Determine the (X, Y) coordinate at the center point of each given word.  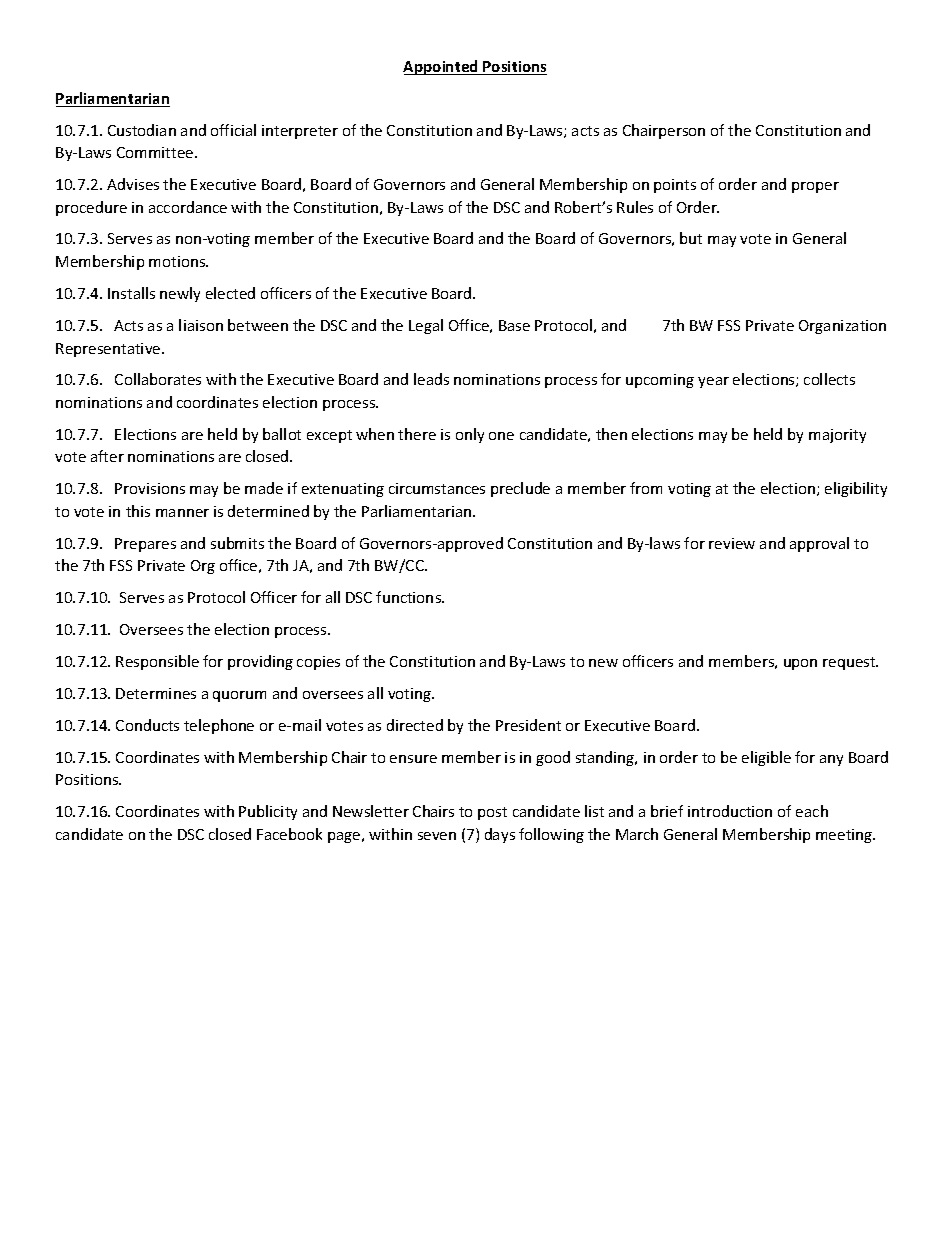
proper (815, 187)
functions (410, 597)
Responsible (157, 662)
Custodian (142, 130)
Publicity (268, 812)
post (492, 813)
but (691, 238)
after (107, 456)
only (470, 435)
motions (178, 261)
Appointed (441, 67)
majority (837, 436)
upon (800, 664)
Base (514, 325)
